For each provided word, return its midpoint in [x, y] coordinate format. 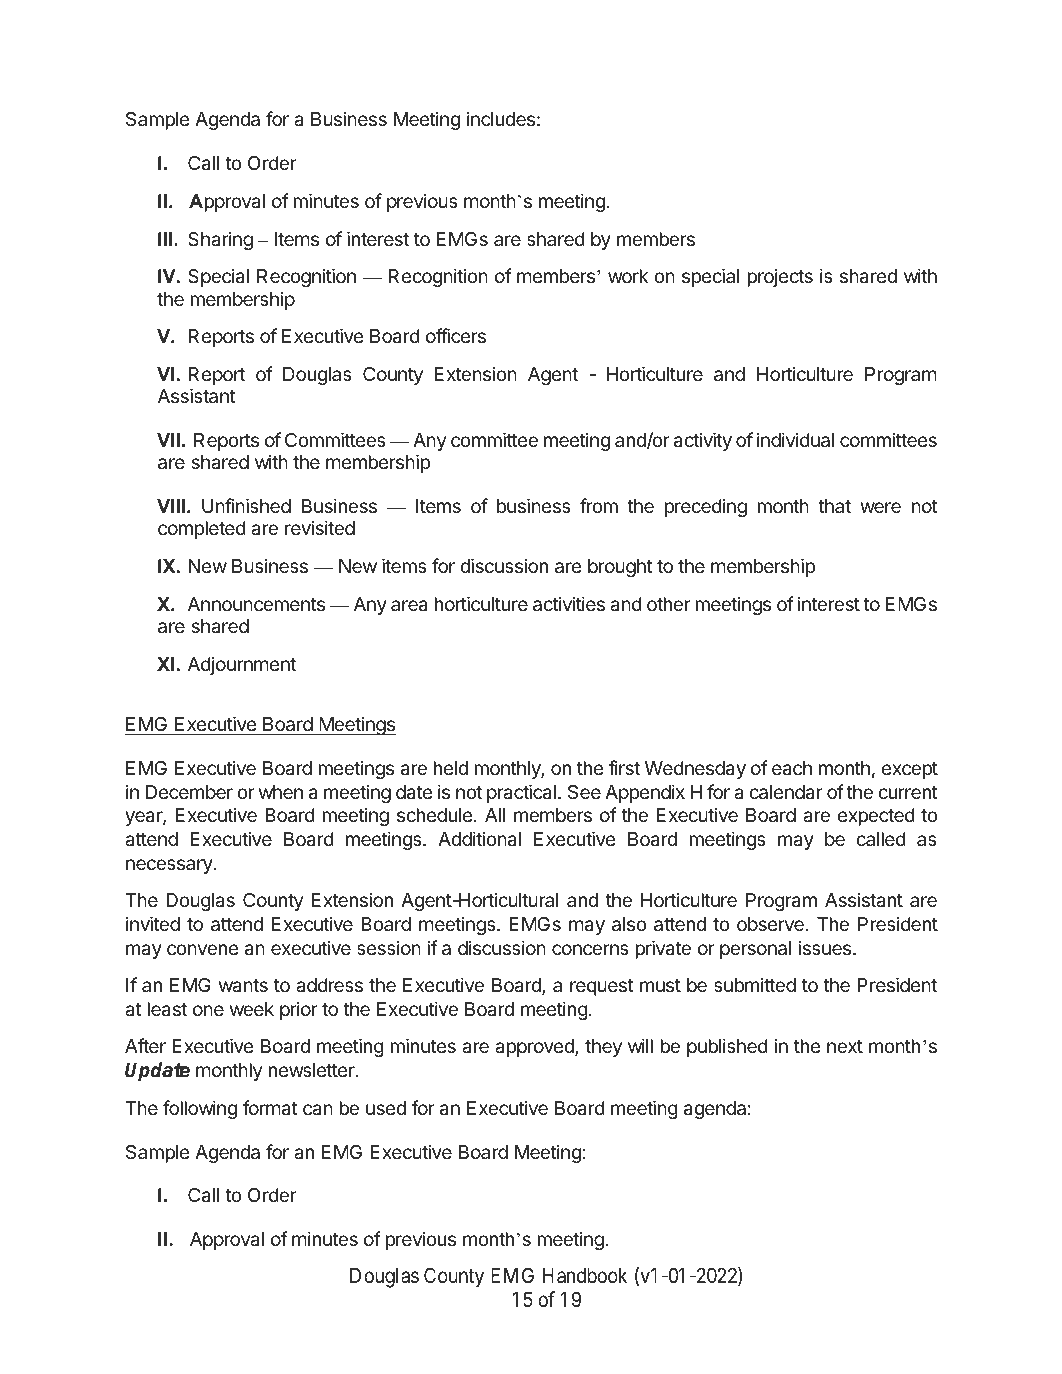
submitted [755, 984]
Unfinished [246, 505]
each [792, 768]
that [834, 506]
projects [780, 277]
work [628, 276]
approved [535, 1048]
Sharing [220, 240]
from [599, 505]
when [281, 792]
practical [521, 793]
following [200, 1109]
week [252, 1009]
